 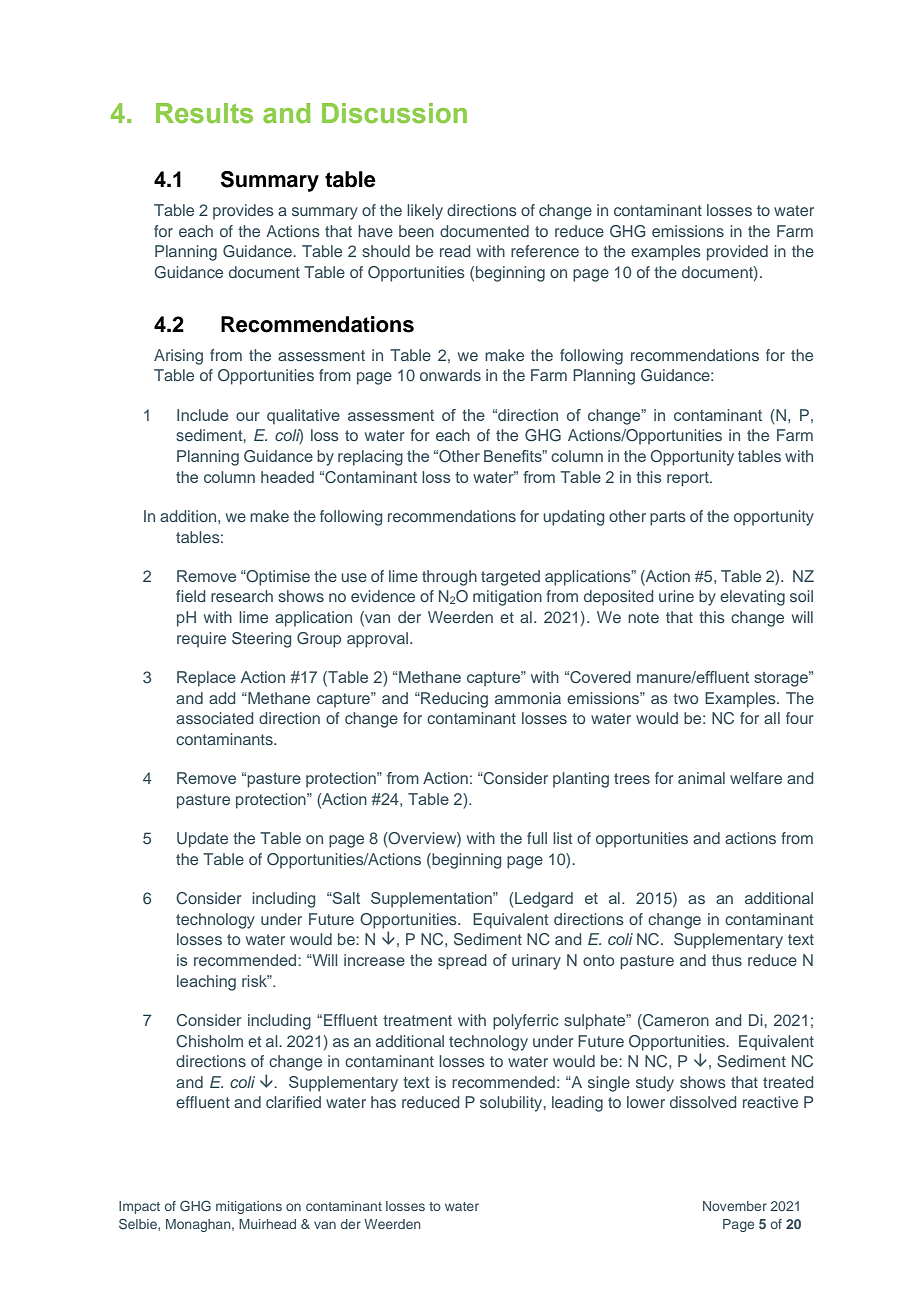 I want to click on Reducing, so click(x=453, y=700).
